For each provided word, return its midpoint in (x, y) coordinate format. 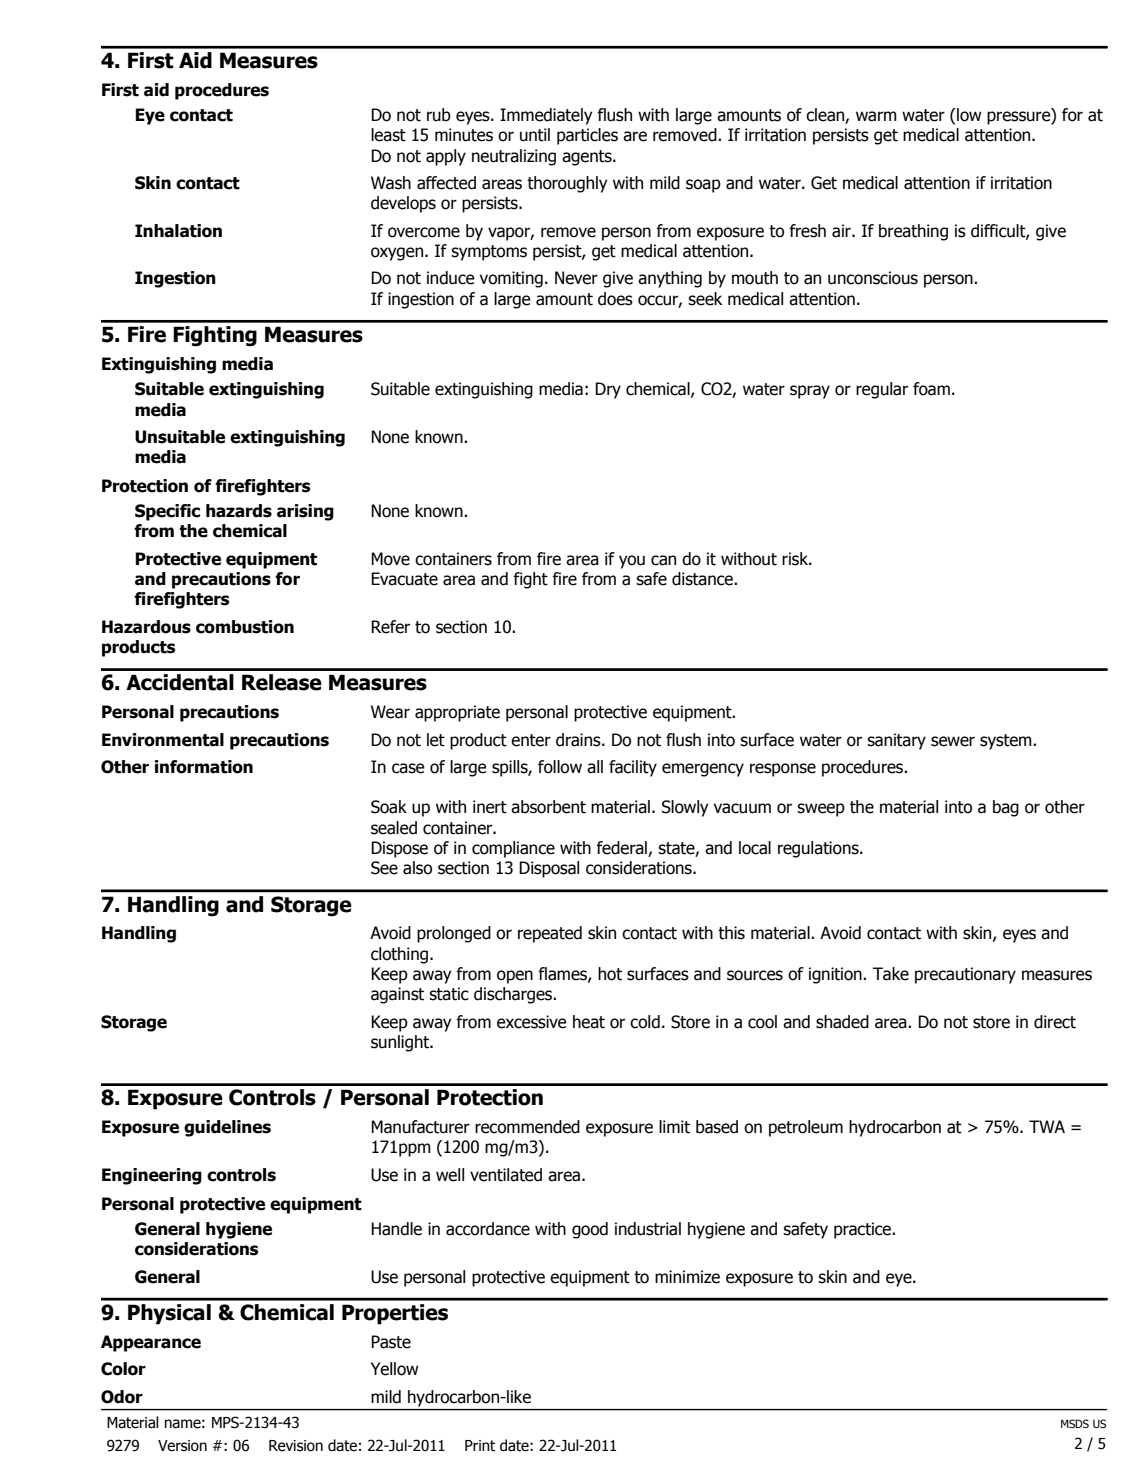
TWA (1047, 1126)
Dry (608, 390)
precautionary (965, 975)
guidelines (227, 1128)
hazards (239, 511)
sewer (953, 741)
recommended (527, 1127)
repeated (550, 934)
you (632, 562)
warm (876, 116)
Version (182, 1446)
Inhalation (178, 231)
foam (931, 389)
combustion (245, 627)
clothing (399, 955)
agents (588, 158)
